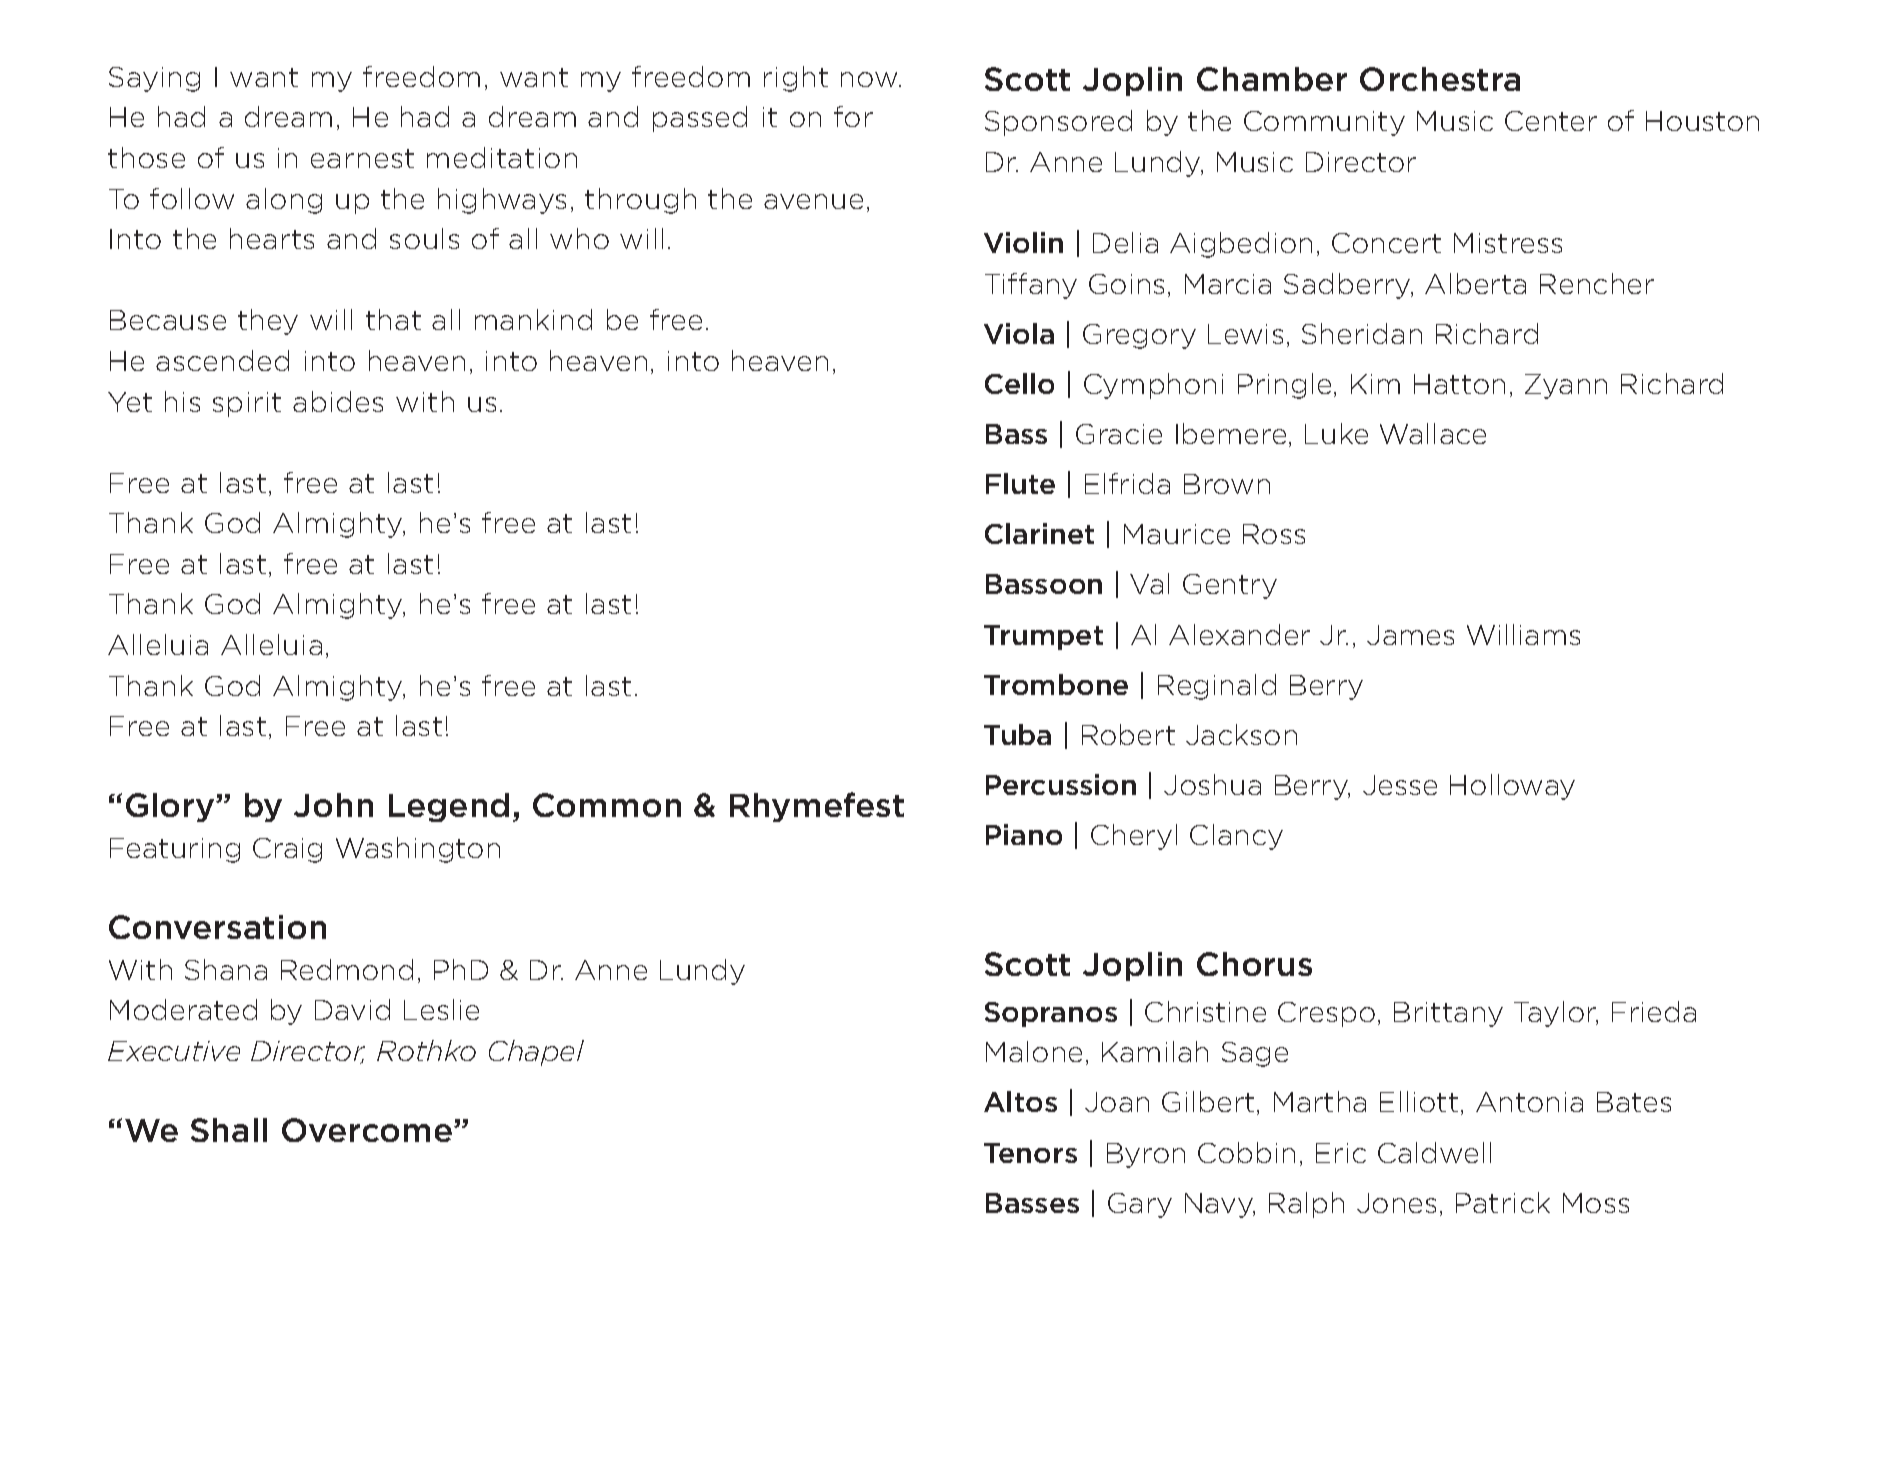 The height and width of the screenshot is (1461, 1891). Describe the element at coordinates (1274, 534) in the screenshot. I see `Ross` at that location.
